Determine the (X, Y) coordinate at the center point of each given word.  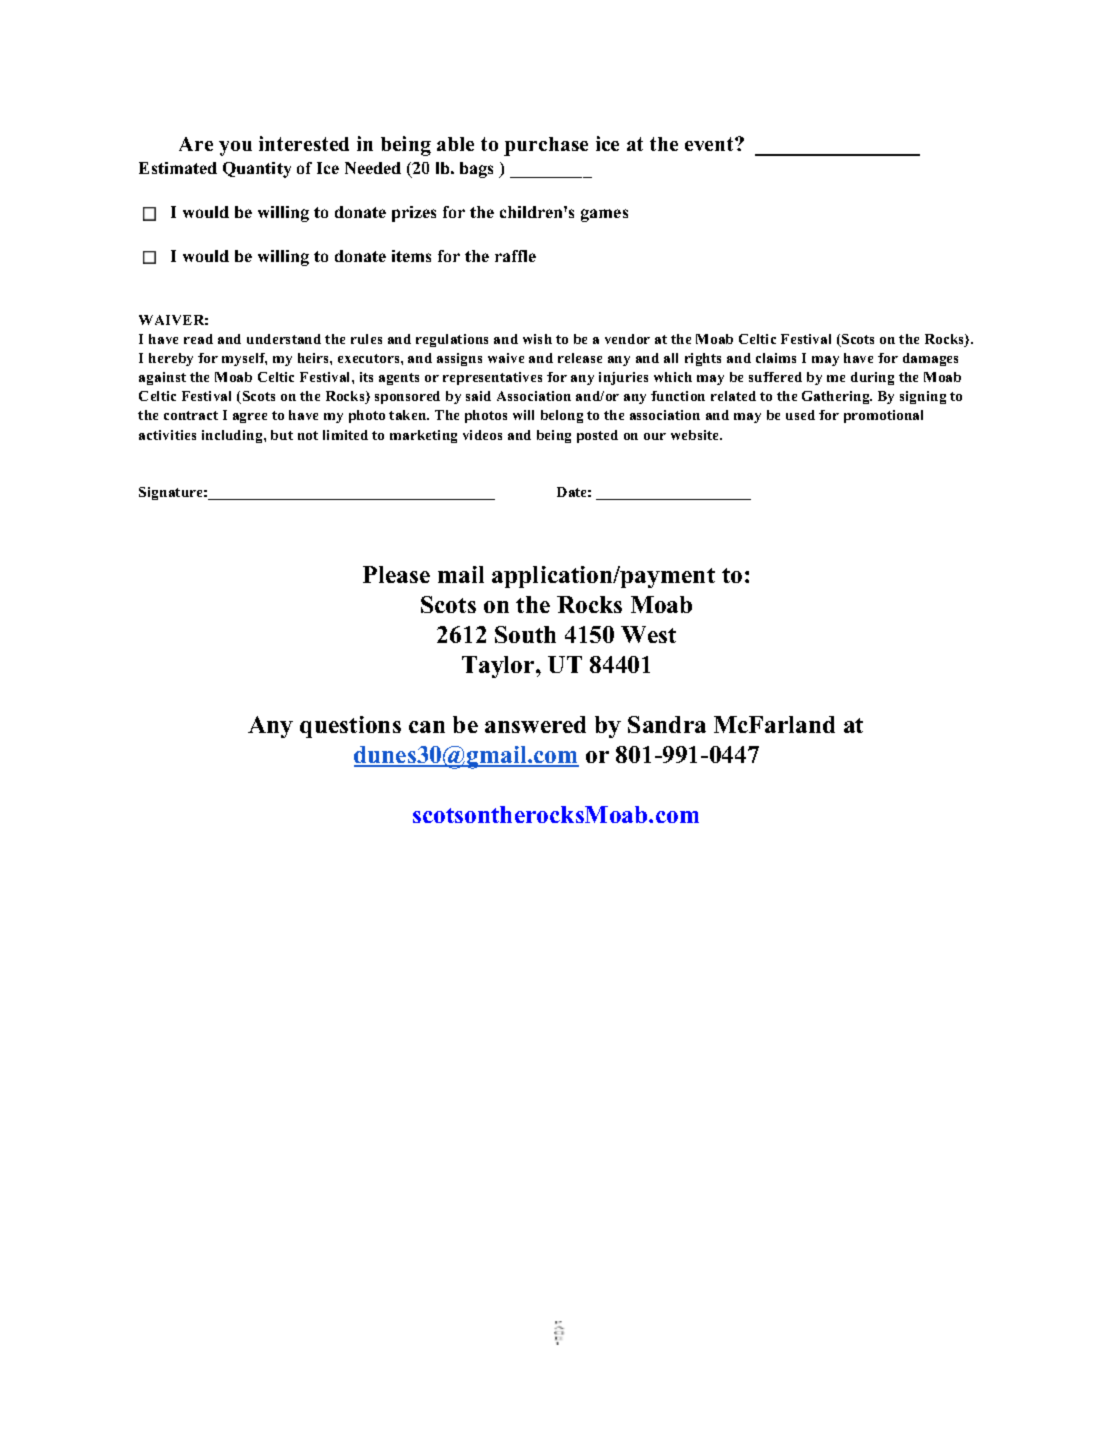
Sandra (667, 724)
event (710, 144)
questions (350, 727)
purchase (546, 146)
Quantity (257, 170)
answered (535, 724)
